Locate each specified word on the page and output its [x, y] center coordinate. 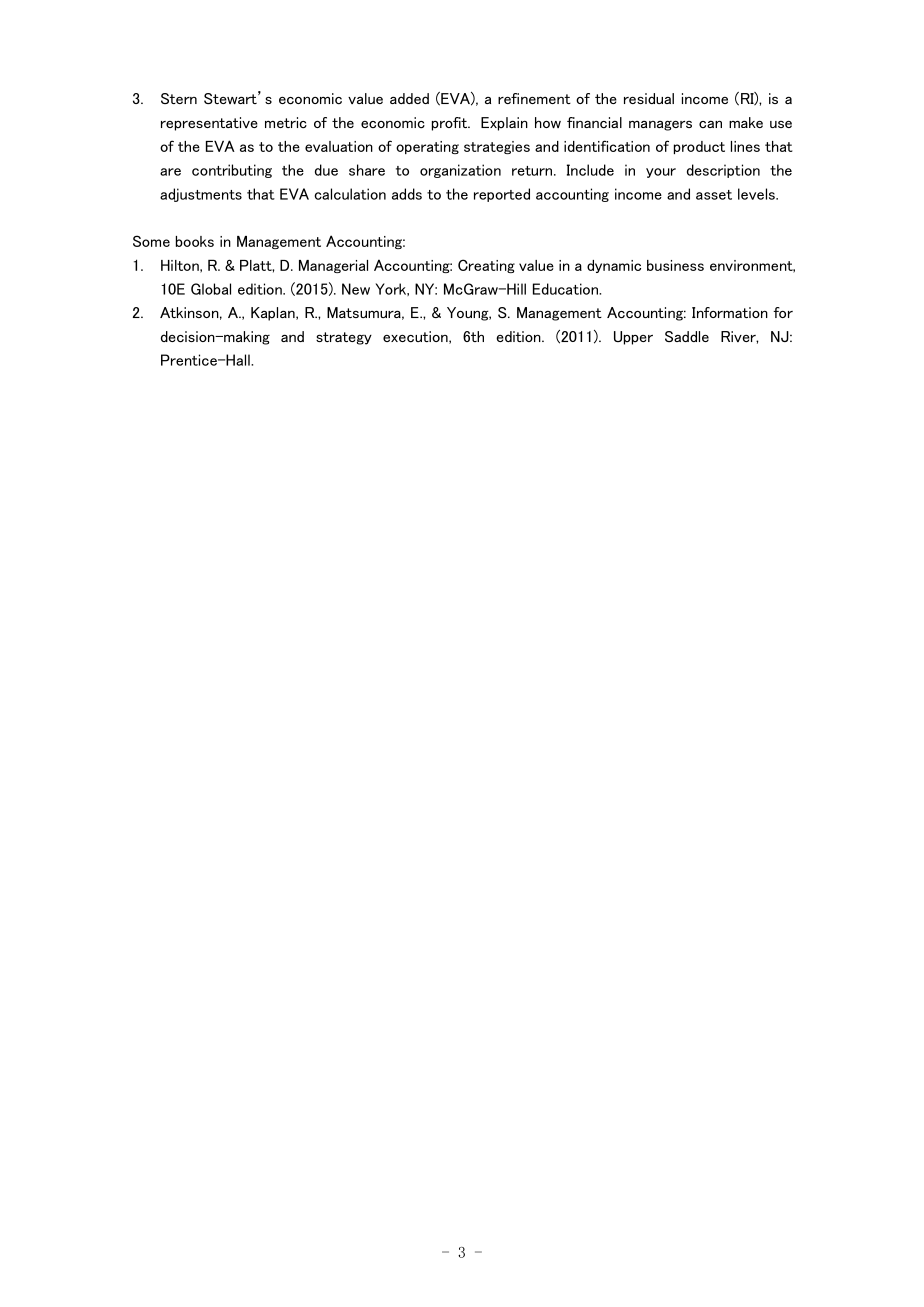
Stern [179, 98]
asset [714, 195]
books [195, 241]
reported [502, 195]
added [409, 98]
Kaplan [274, 314]
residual [649, 98]
